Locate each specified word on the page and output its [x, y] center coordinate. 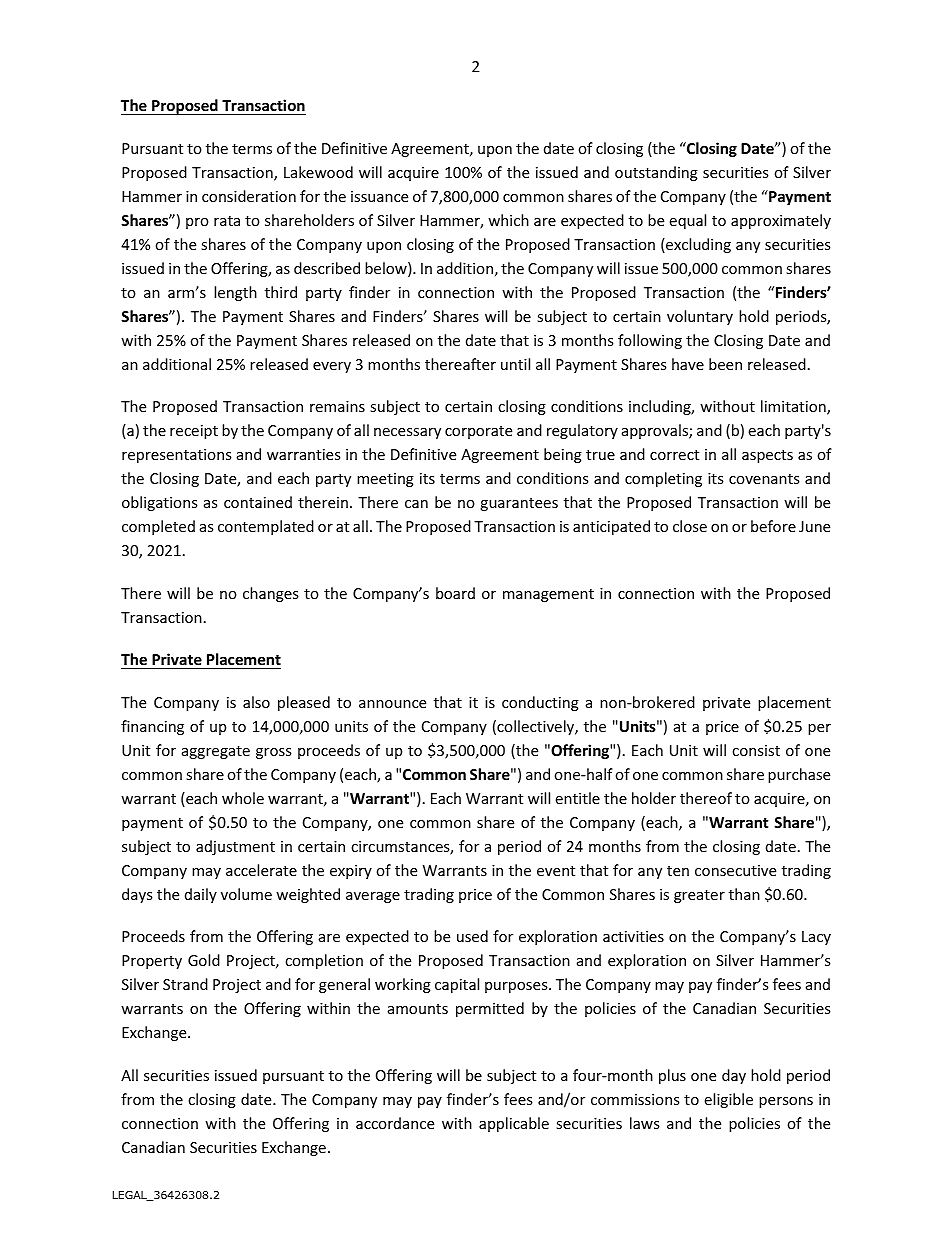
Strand [185, 984]
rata [227, 221]
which [508, 220]
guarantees [519, 504]
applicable [514, 1124]
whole [243, 798]
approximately [781, 221]
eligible [728, 1100]
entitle [577, 798]
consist [756, 750]
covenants [764, 479]
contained [258, 502]
